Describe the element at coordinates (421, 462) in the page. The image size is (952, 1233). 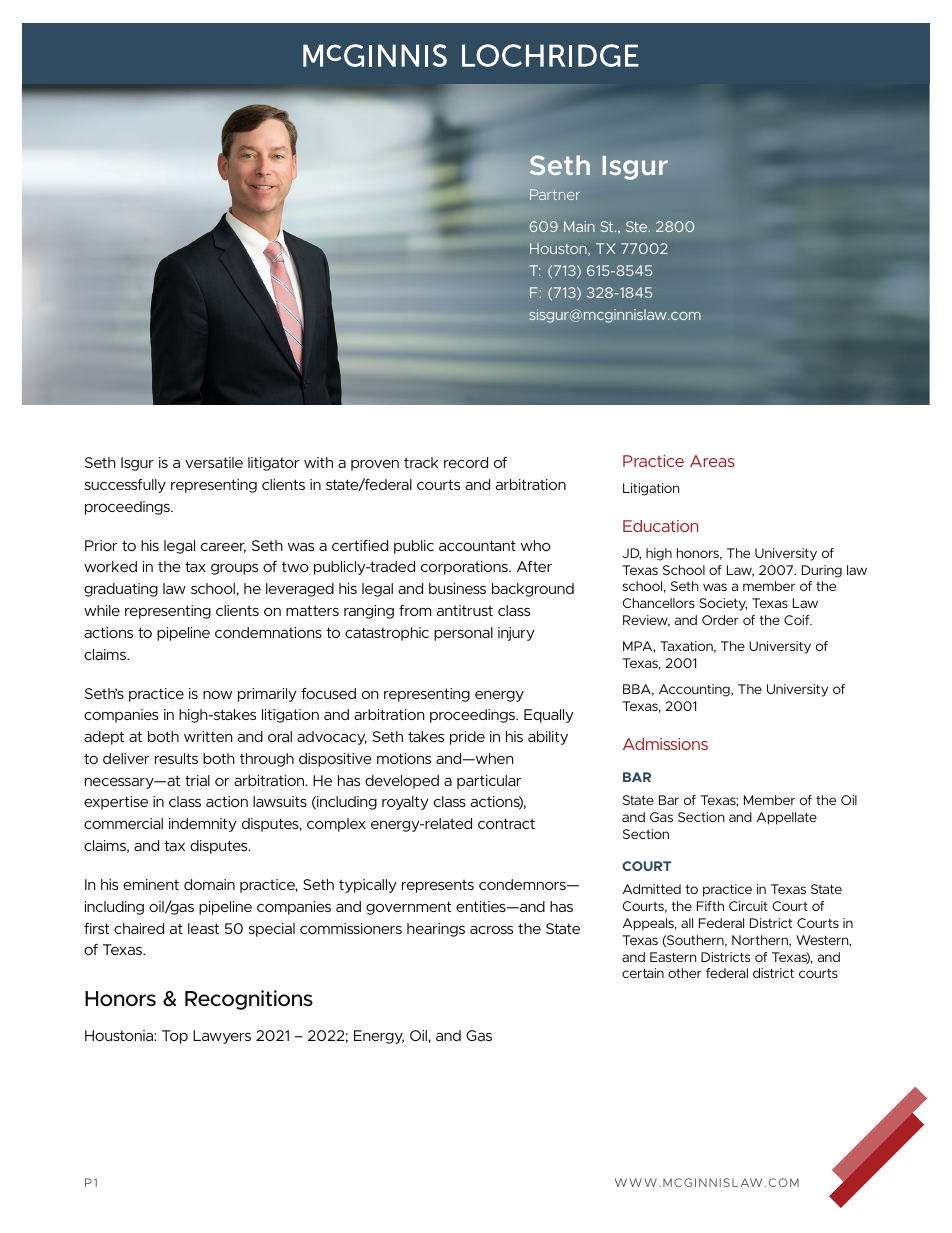
I see `track` at that location.
